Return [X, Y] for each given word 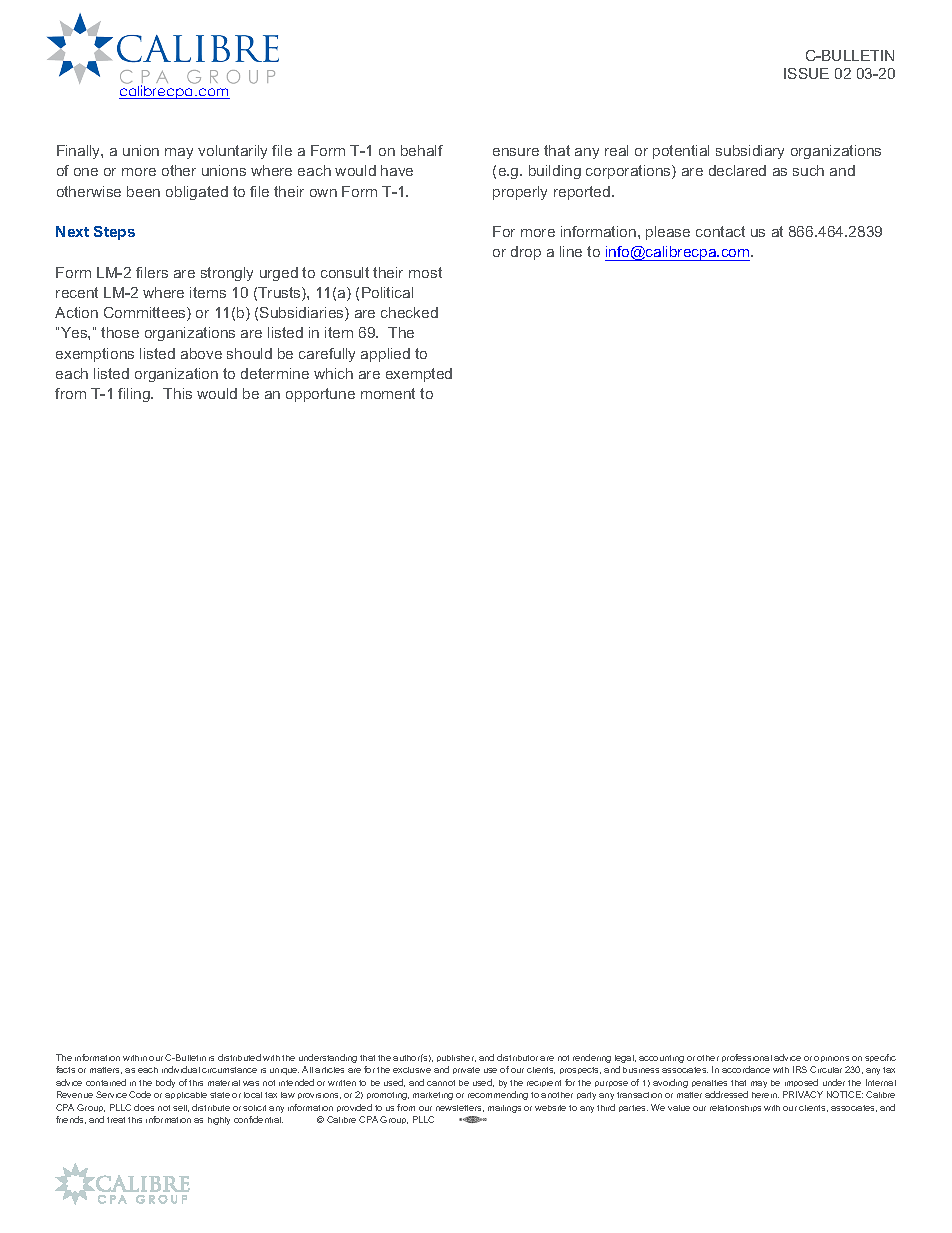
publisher [456, 1058]
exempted [419, 375]
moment [388, 393]
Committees [146, 314]
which [333, 373]
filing [135, 395]
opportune [320, 395]
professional [747, 1058]
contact [720, 231]
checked [409, 312]
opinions [831, 1059]
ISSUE [806, 73]
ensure [516, 152]
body [165, 1083]
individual [181, 1069]
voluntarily [232, 152]
